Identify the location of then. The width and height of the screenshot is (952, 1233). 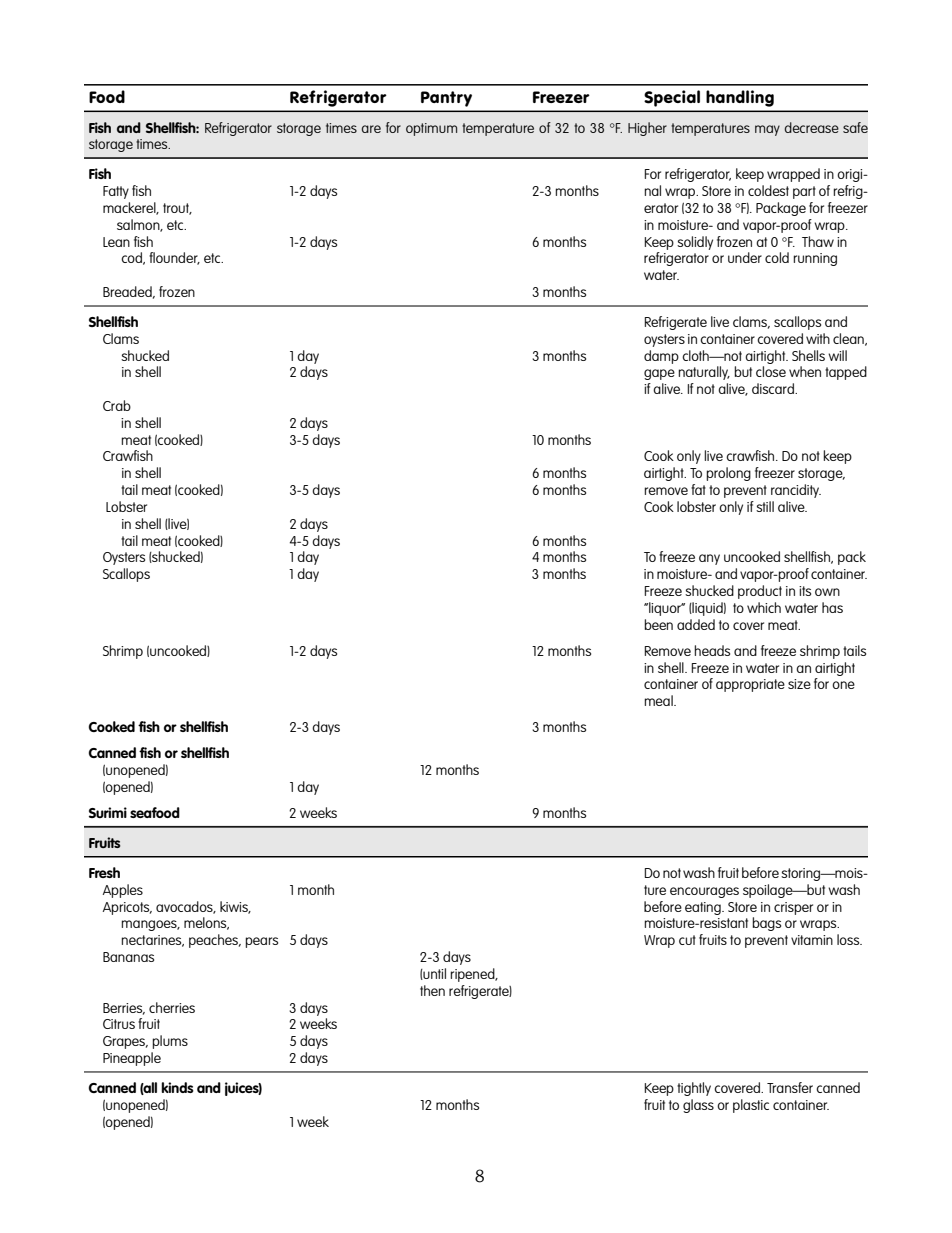
(432, 990).
